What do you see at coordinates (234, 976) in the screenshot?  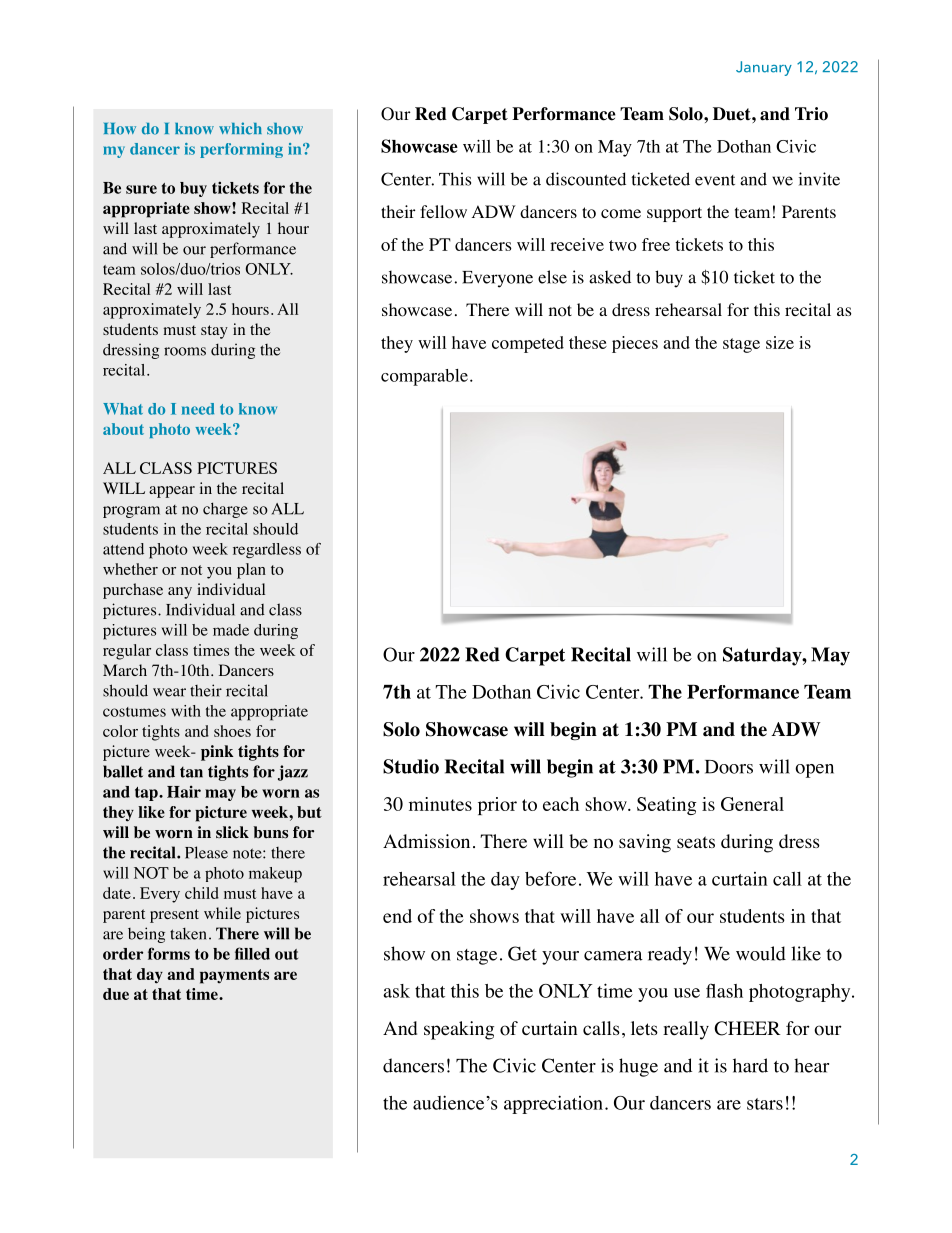 I see `payments` at bounding box center [234, 976].
